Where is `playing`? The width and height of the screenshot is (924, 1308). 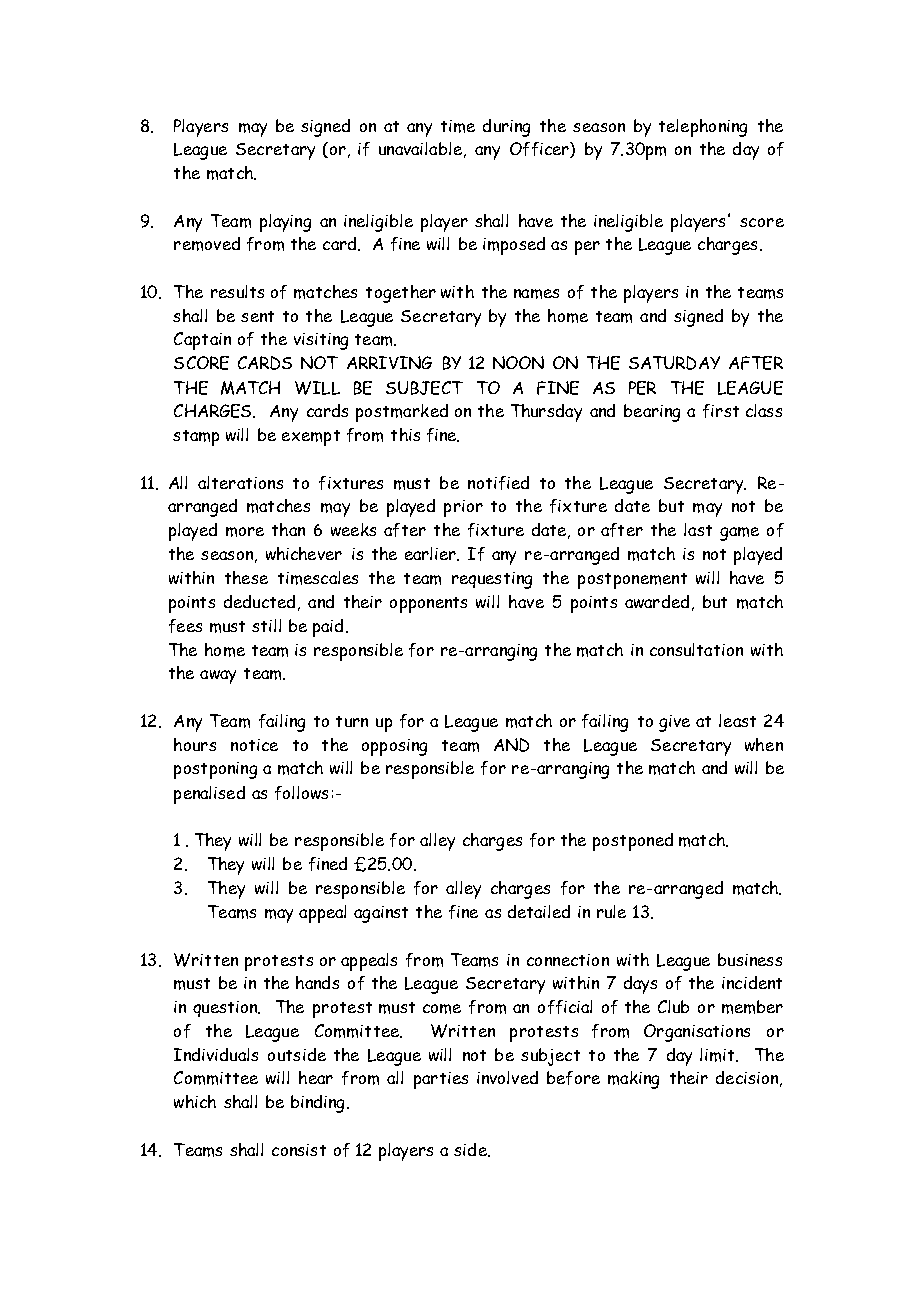
playing is located at coordinates (285, 223).
